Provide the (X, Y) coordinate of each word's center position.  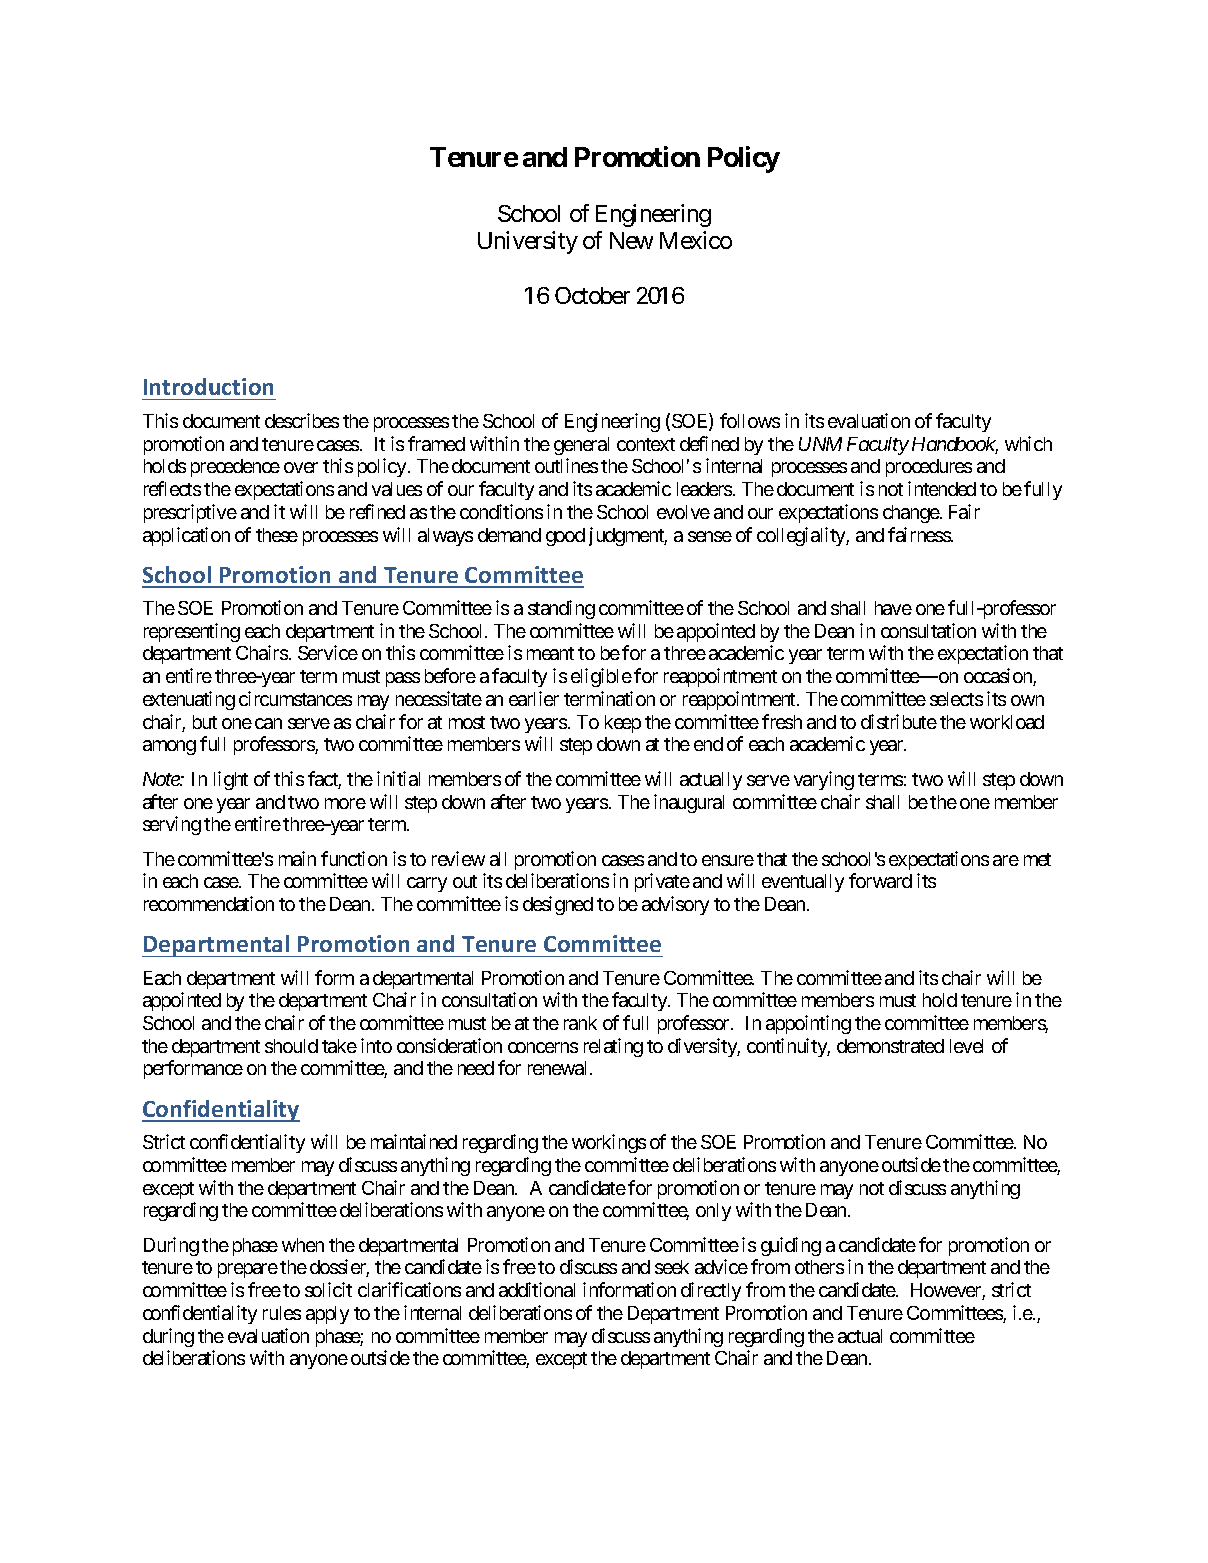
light (231, 780)
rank (580, 1023)
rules (282, 1313)
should (291, 1046)
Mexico (696, 240)
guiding (791, 1246)
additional (537, 1289)
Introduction (208, 386)
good (565, 537)
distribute (899, 721)
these (277, 535)
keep (623, 724)
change (911, 514)
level (966, 1046)
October (592, 295)
